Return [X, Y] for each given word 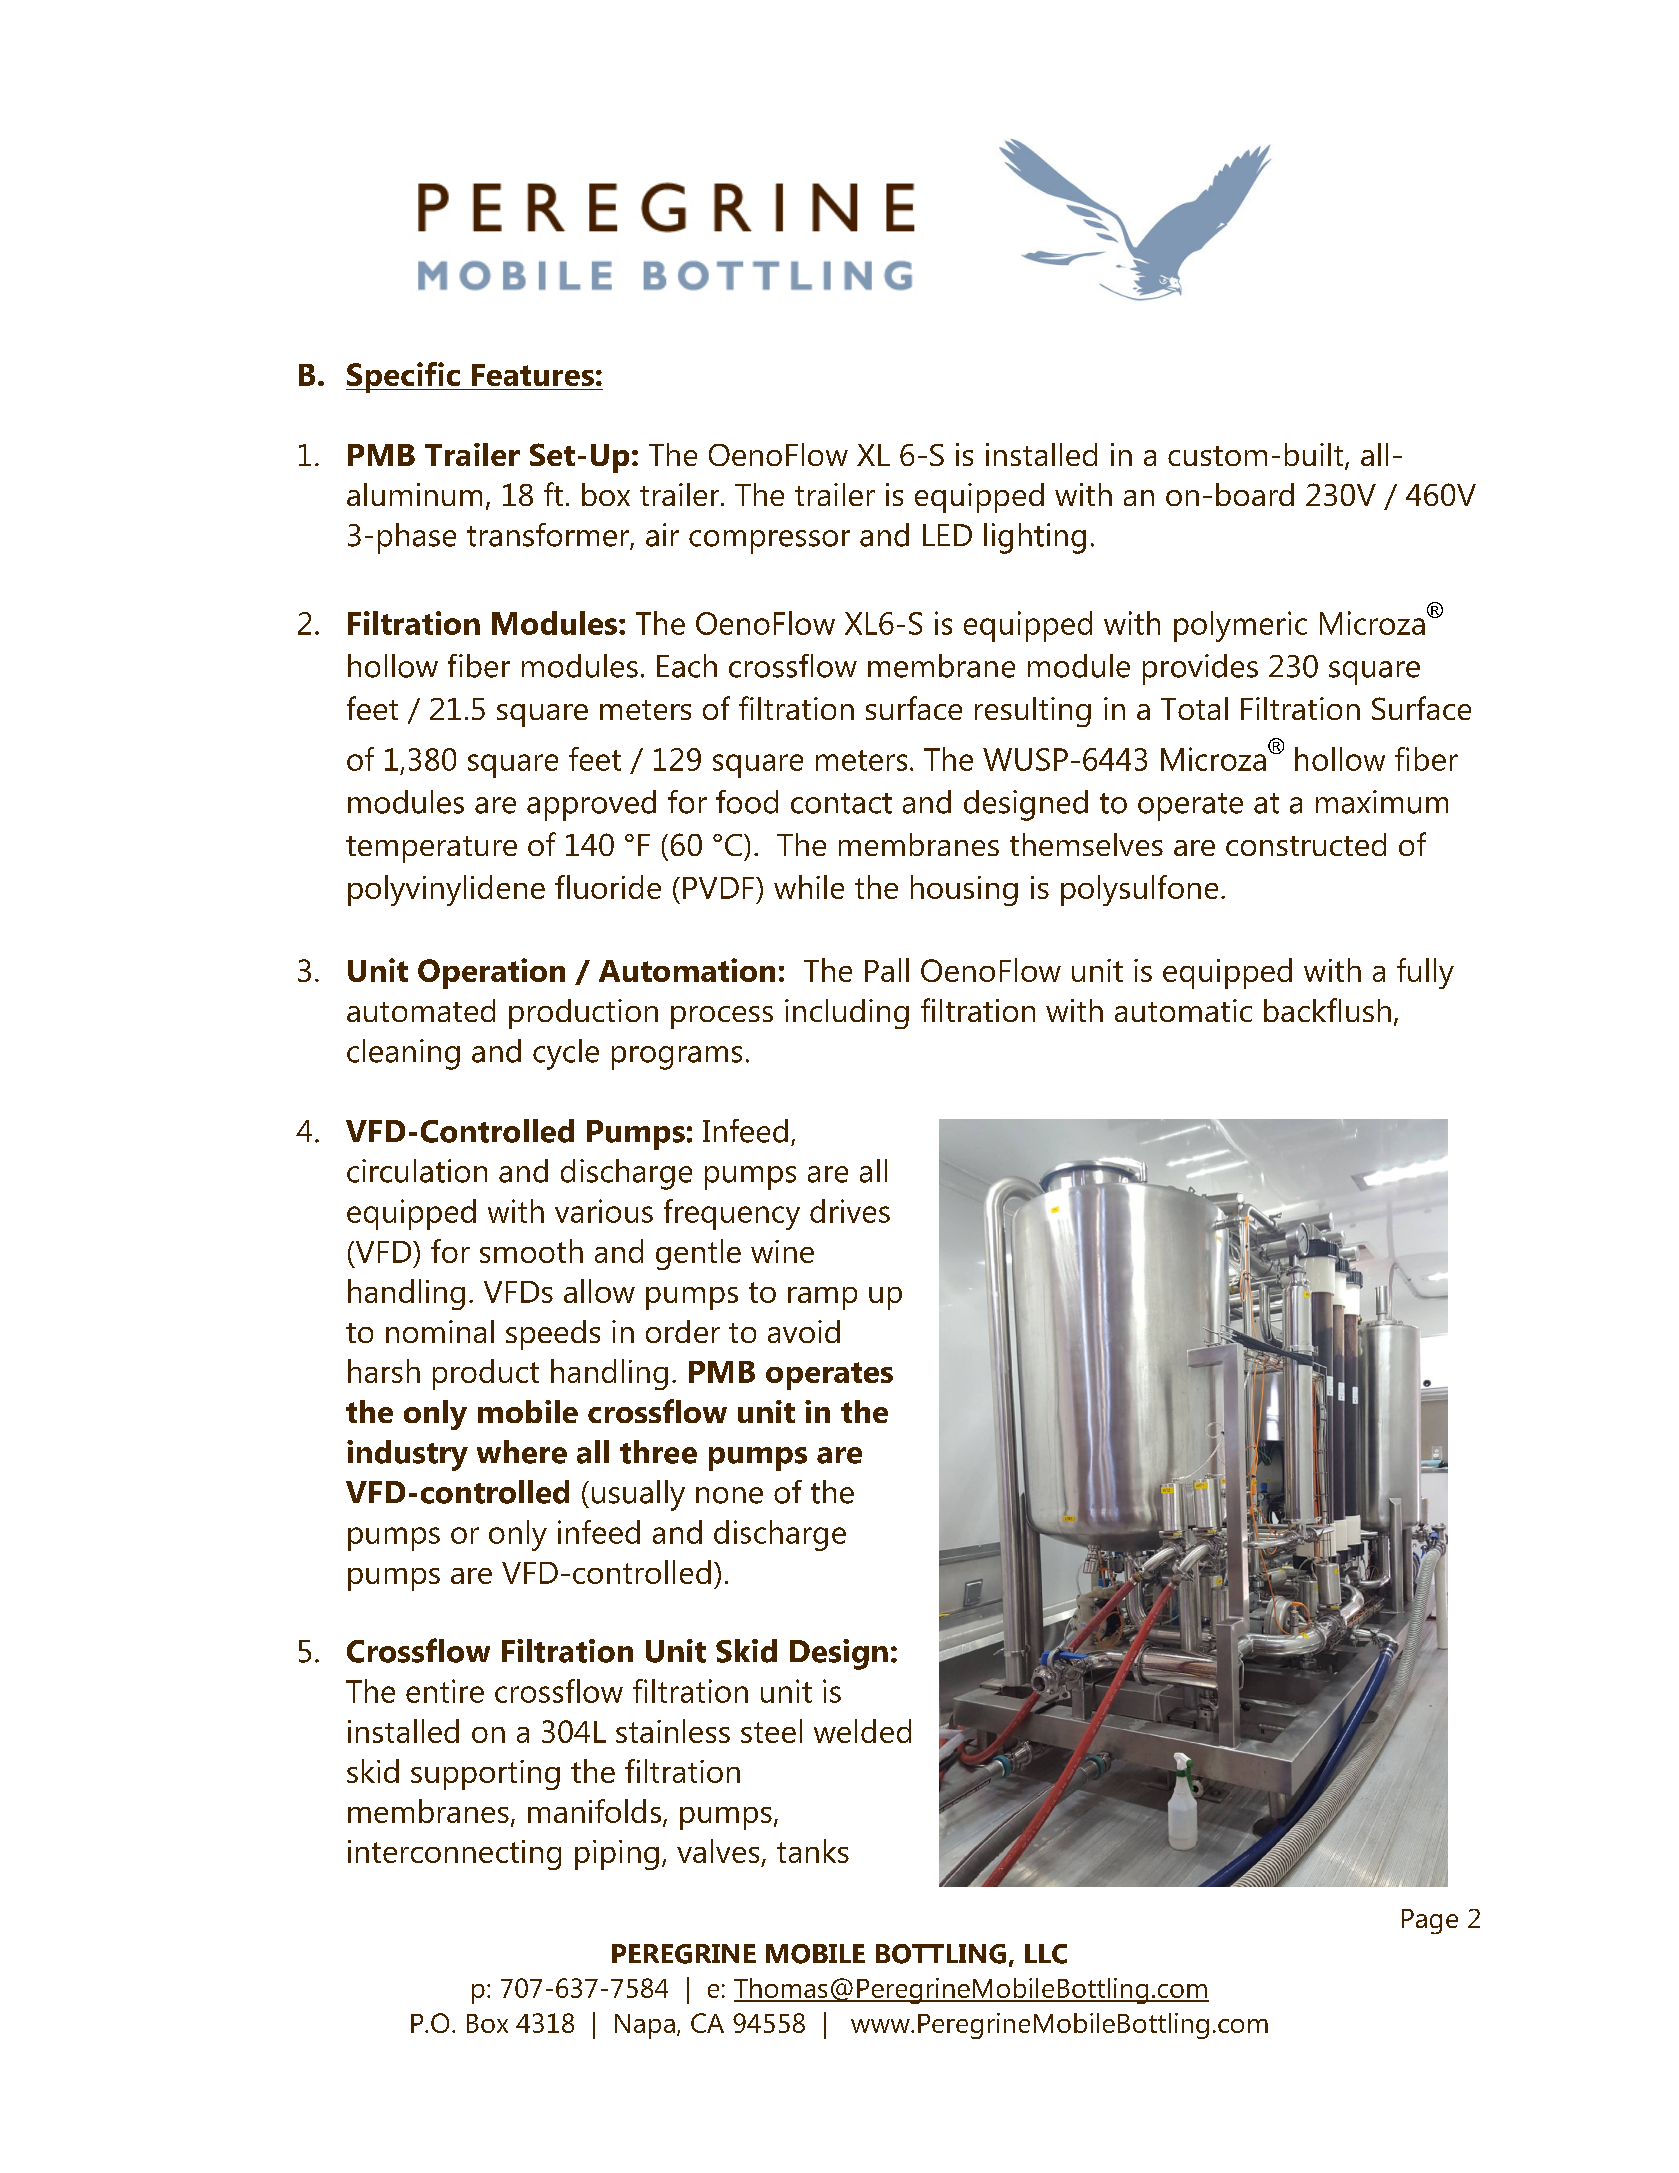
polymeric [1240, 626]
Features [533, 375]
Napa [645, 2026]
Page [1430, 1921]
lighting [1035, 538]
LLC [1046, 1954]
